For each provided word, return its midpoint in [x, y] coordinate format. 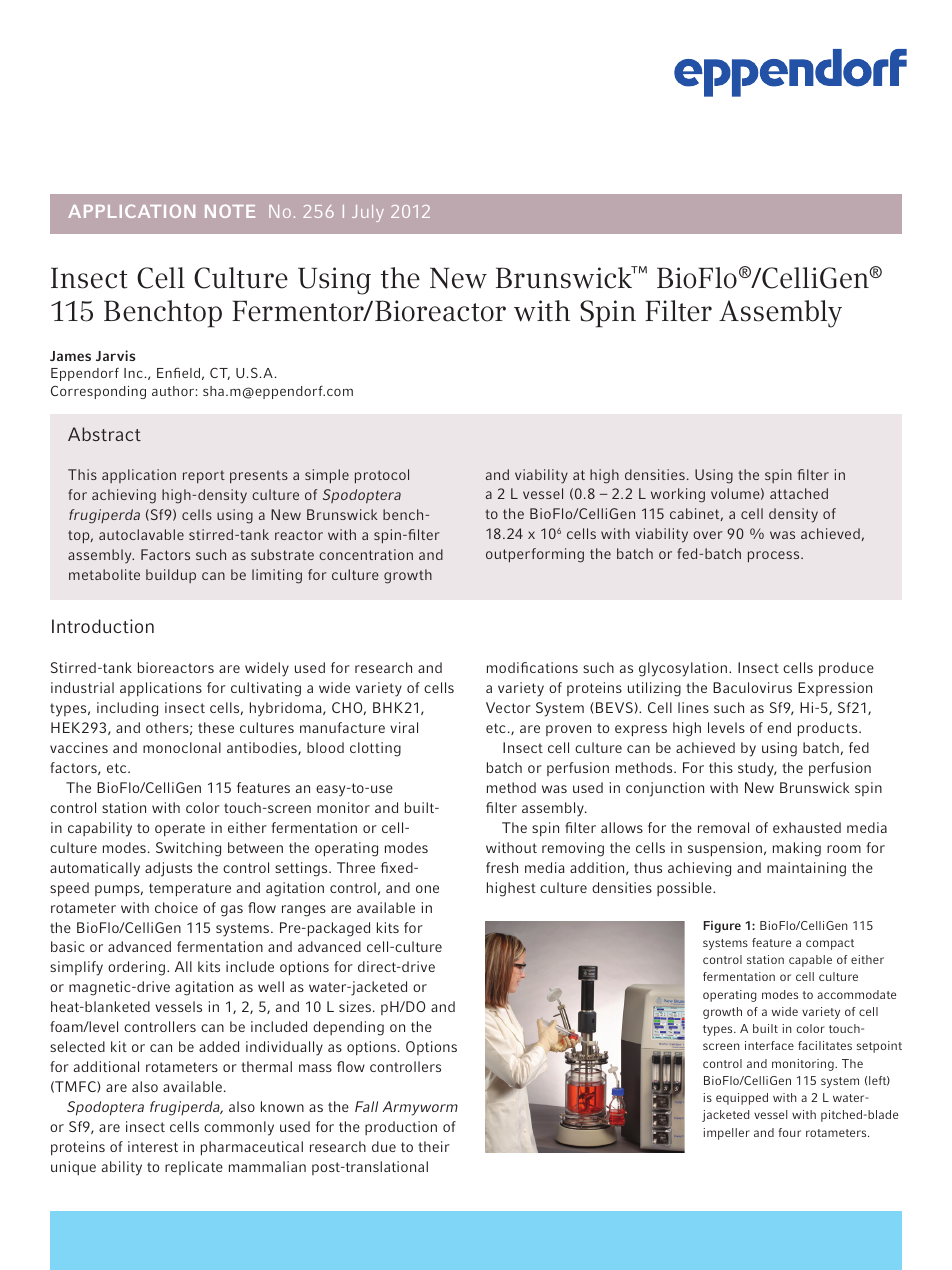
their [434, 1146]
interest [153, 1146]
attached [799, 493]
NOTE [230, 211]
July [368, 213]
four [789, 1132]
